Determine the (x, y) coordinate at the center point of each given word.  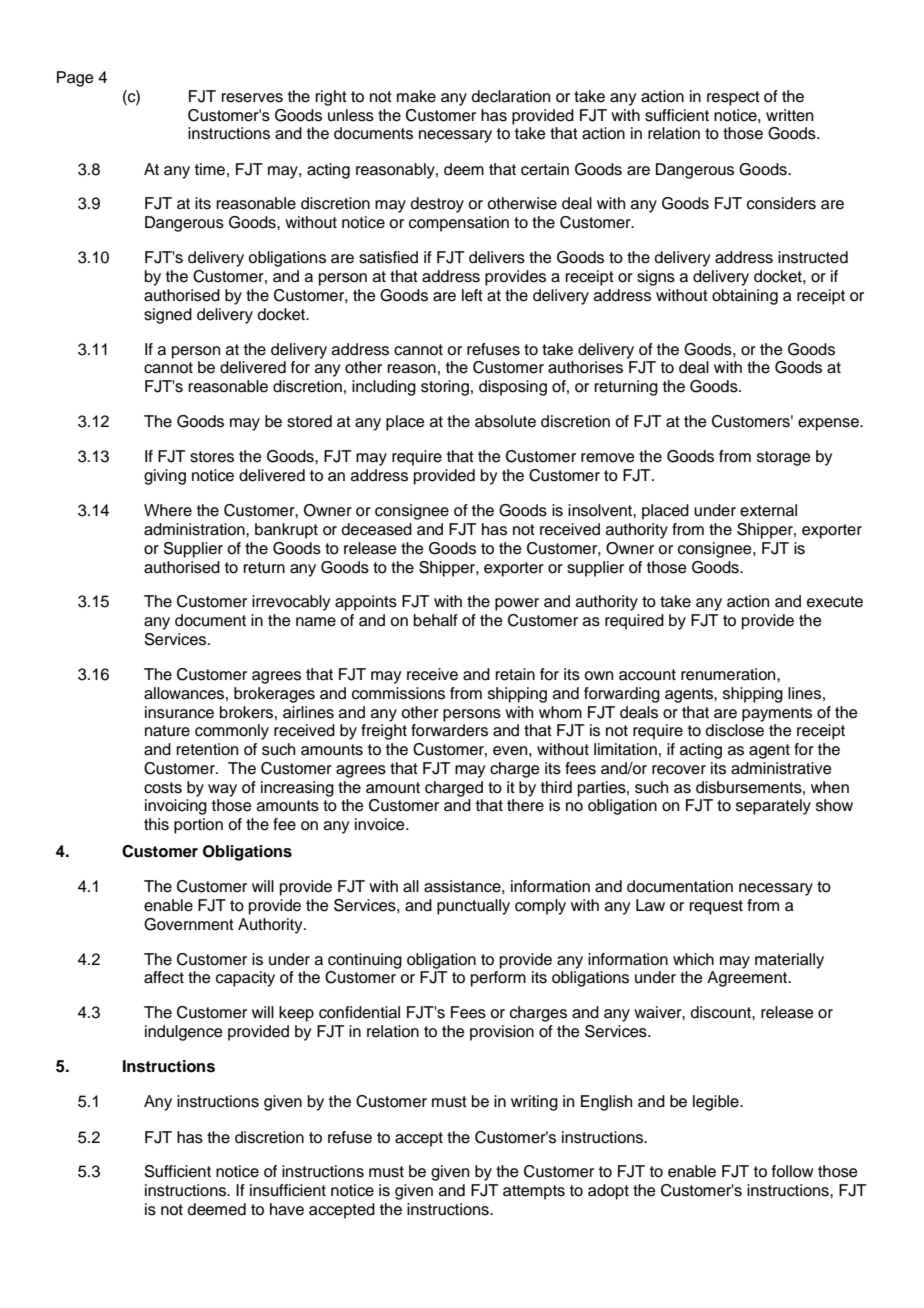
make (416, 96)
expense (829, 424)
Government (189, 924)
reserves (252, 98)
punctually (473, 907)
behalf (436, 620)
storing (445, 388)
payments (777, 714)
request (716, 907)
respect (733, 98)
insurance (179, 712)
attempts (534, 1192)
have (287, 1209)
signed (168, 316)
